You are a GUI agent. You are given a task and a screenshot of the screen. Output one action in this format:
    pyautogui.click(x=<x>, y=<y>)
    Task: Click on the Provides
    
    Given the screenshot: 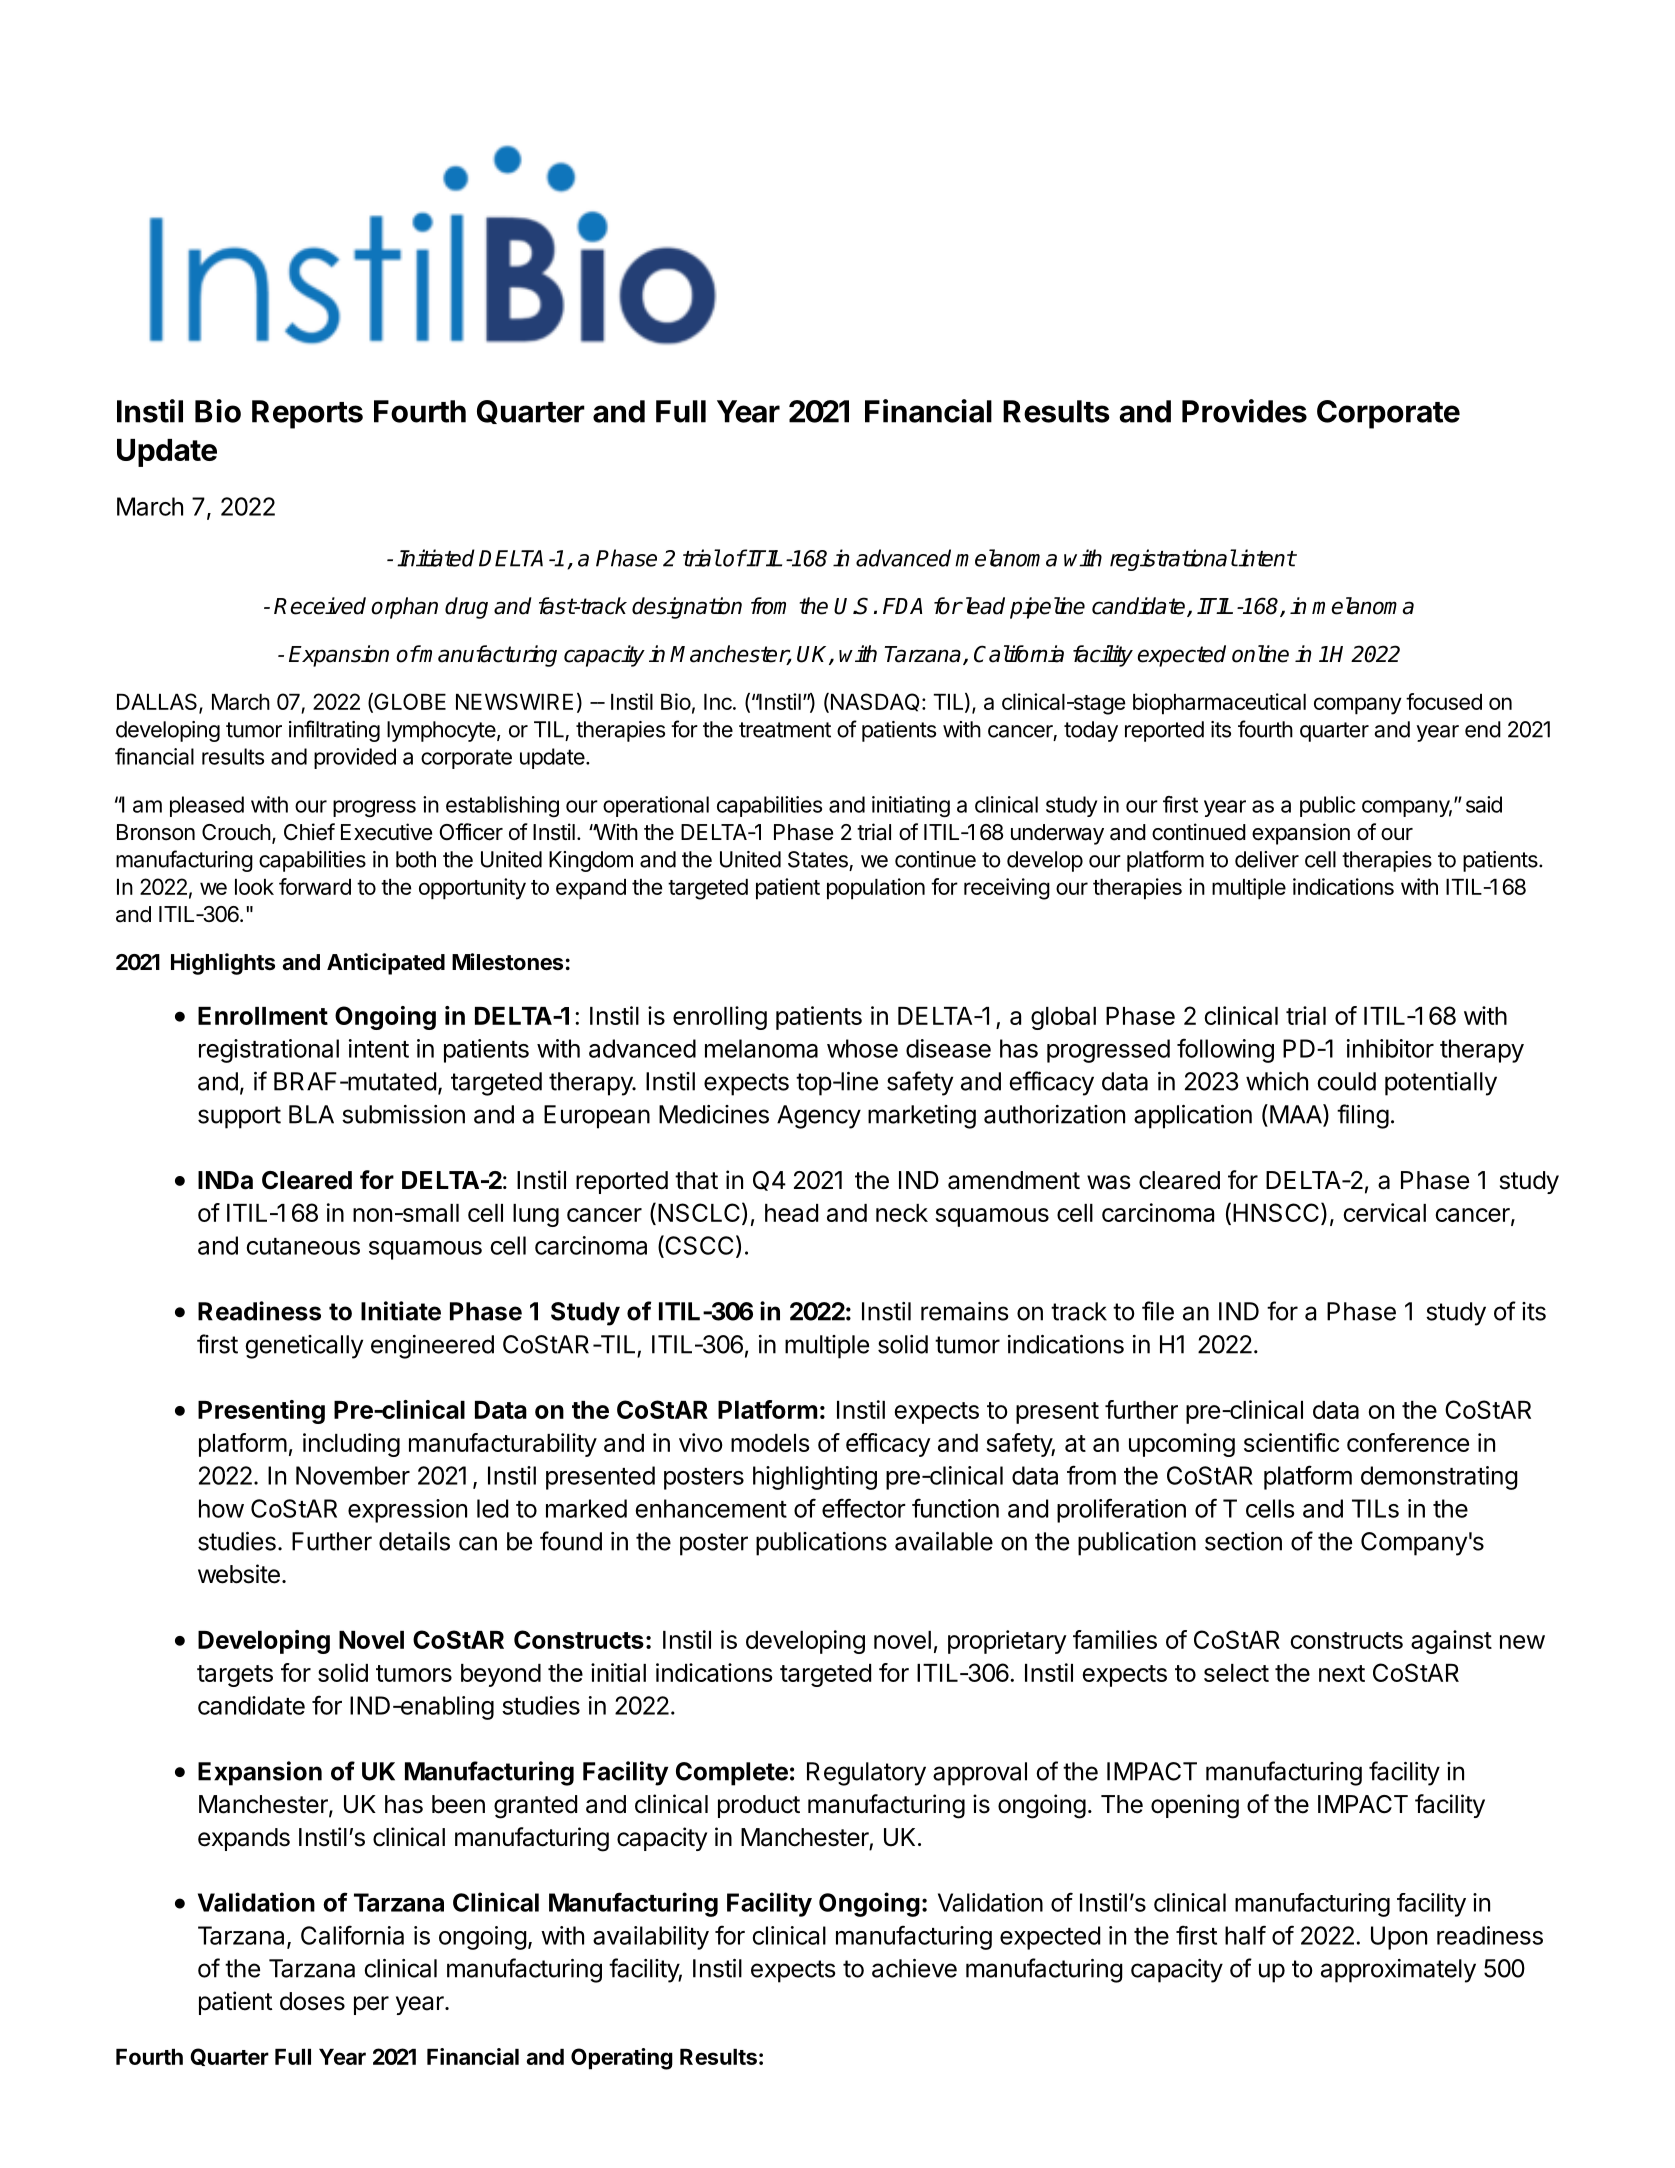 What is the action you would take?
    pyautogui.click(x=1244, y=411)
